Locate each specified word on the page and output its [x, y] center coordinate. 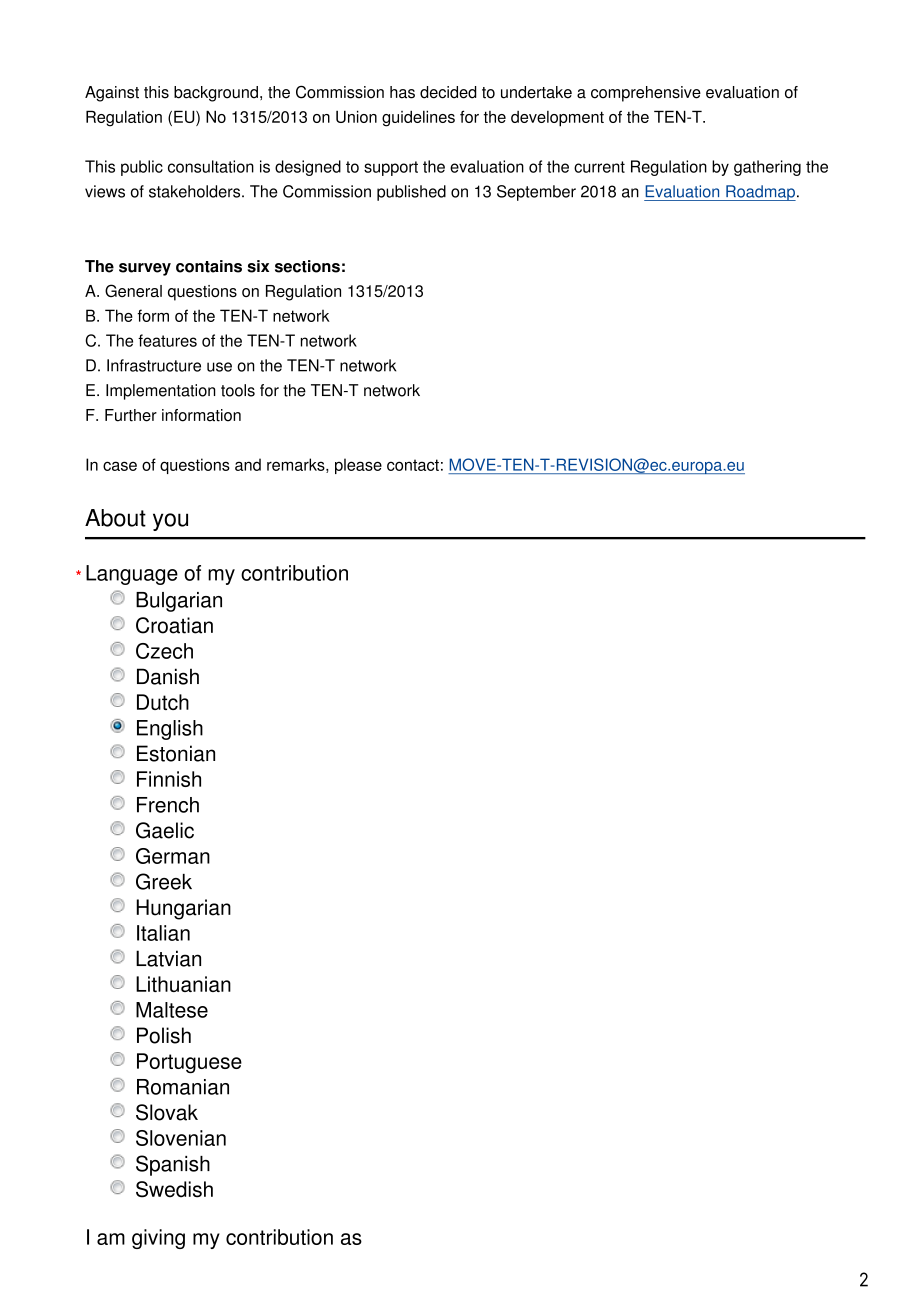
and [248, 464]
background [216, 94]
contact [413, 465]
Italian [163, 933]
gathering [767, 168]
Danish [168, 676]
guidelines [418, 118]
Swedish [174, 1189]
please [358, 466]
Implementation [160, 392]
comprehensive [646, 94]
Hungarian [183, 909]
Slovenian [181, 1138]
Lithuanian [183, 984]
